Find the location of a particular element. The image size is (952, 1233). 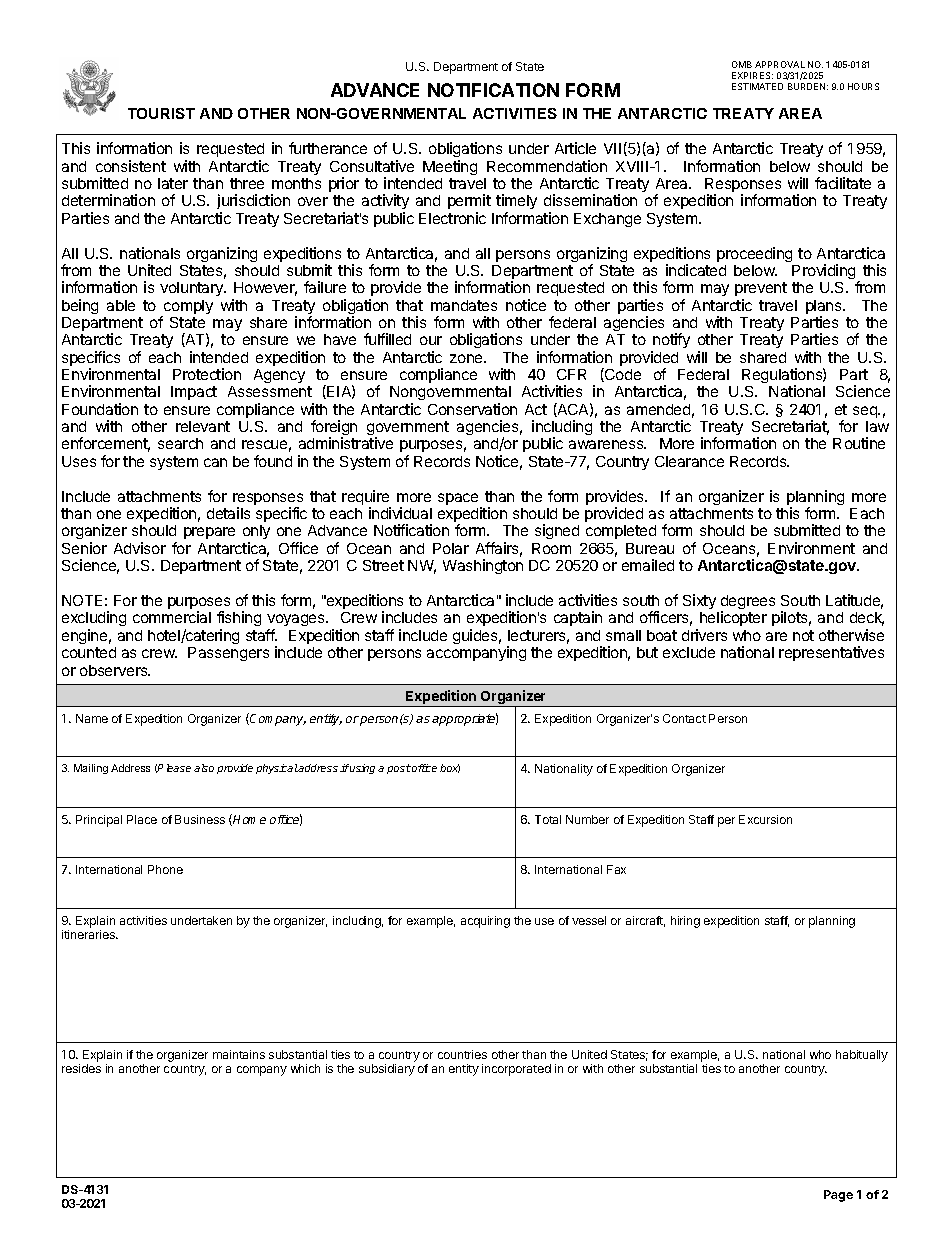

acquiring is located at coordinates (485, 922).
